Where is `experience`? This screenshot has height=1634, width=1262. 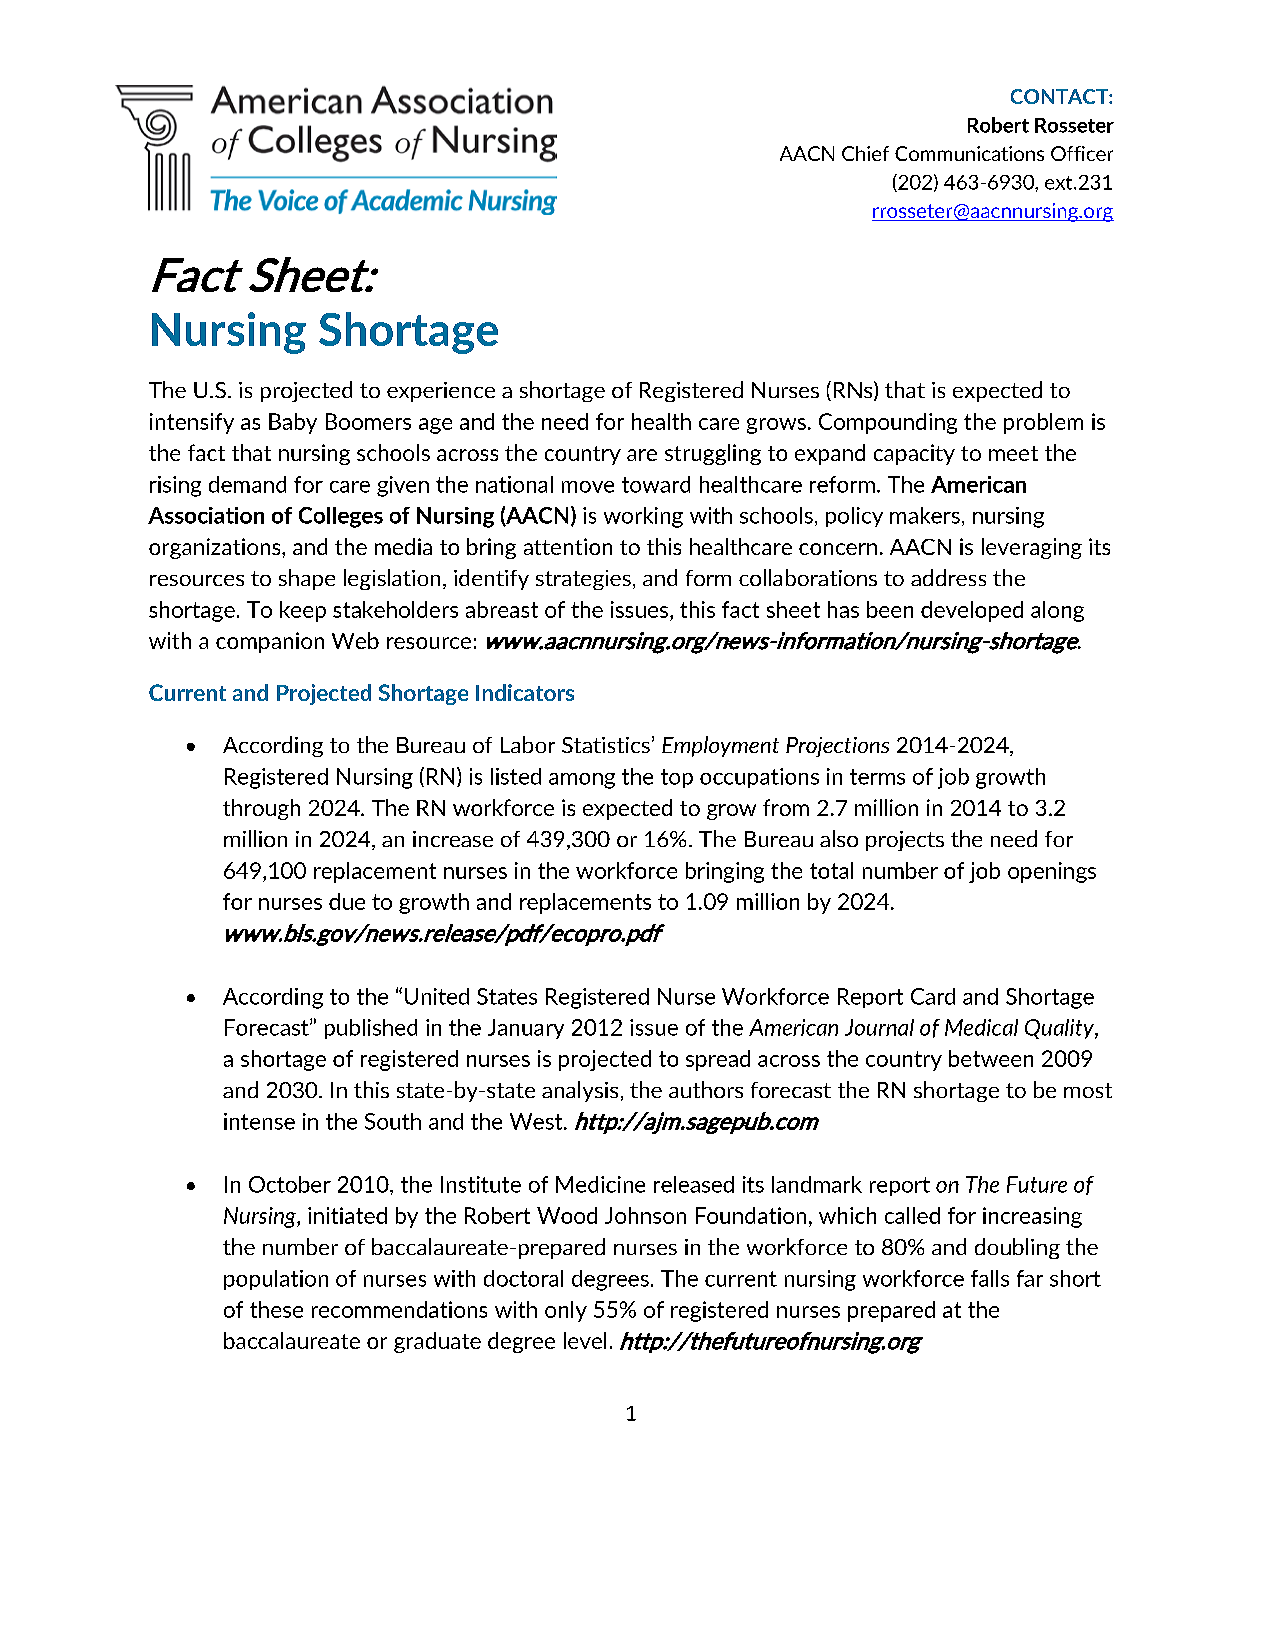 experience is located at coordinates (441, 392).
